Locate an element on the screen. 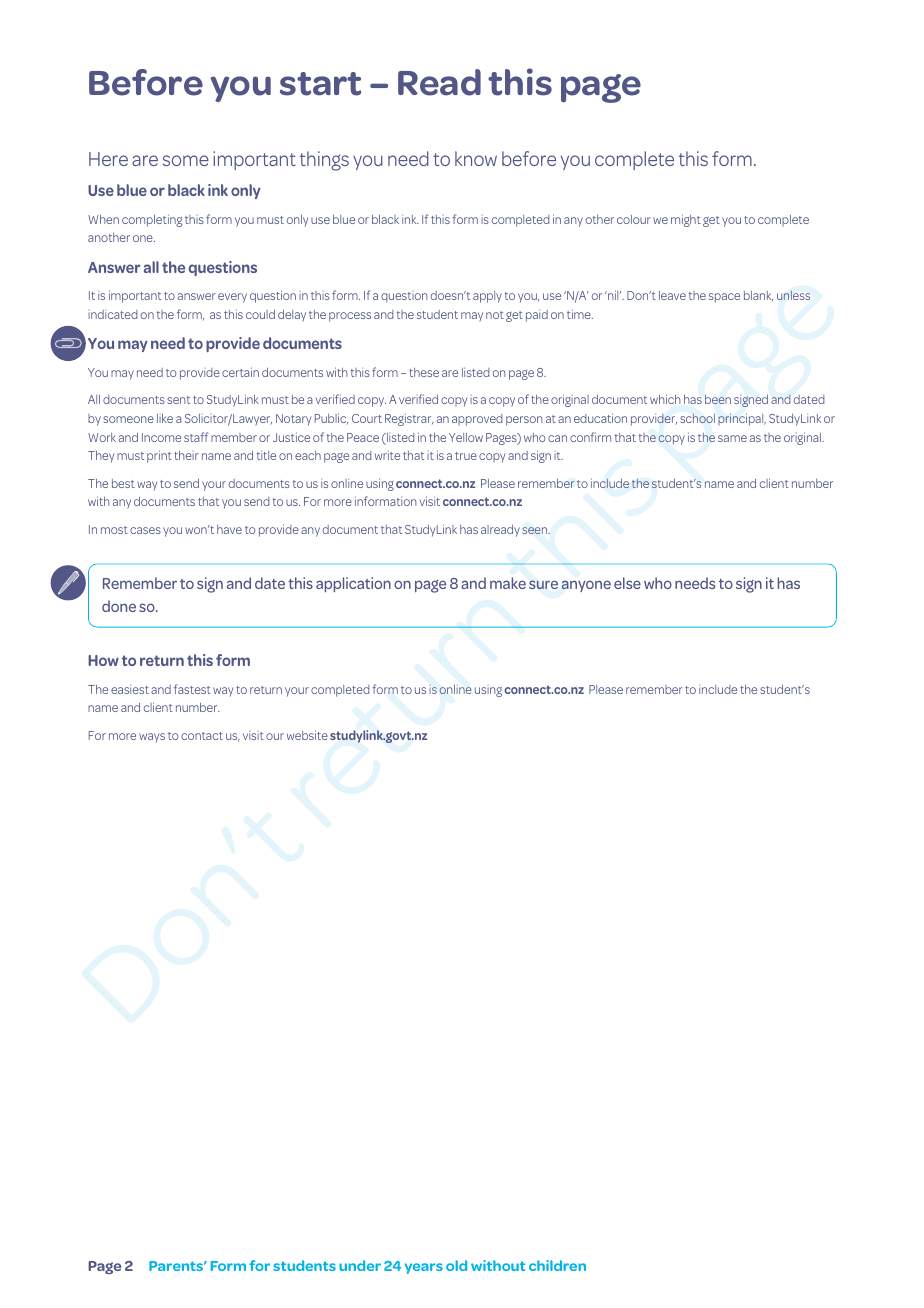 The width and height of the screenshot is (924, 1308). website is located at coordinates (307, 735).
